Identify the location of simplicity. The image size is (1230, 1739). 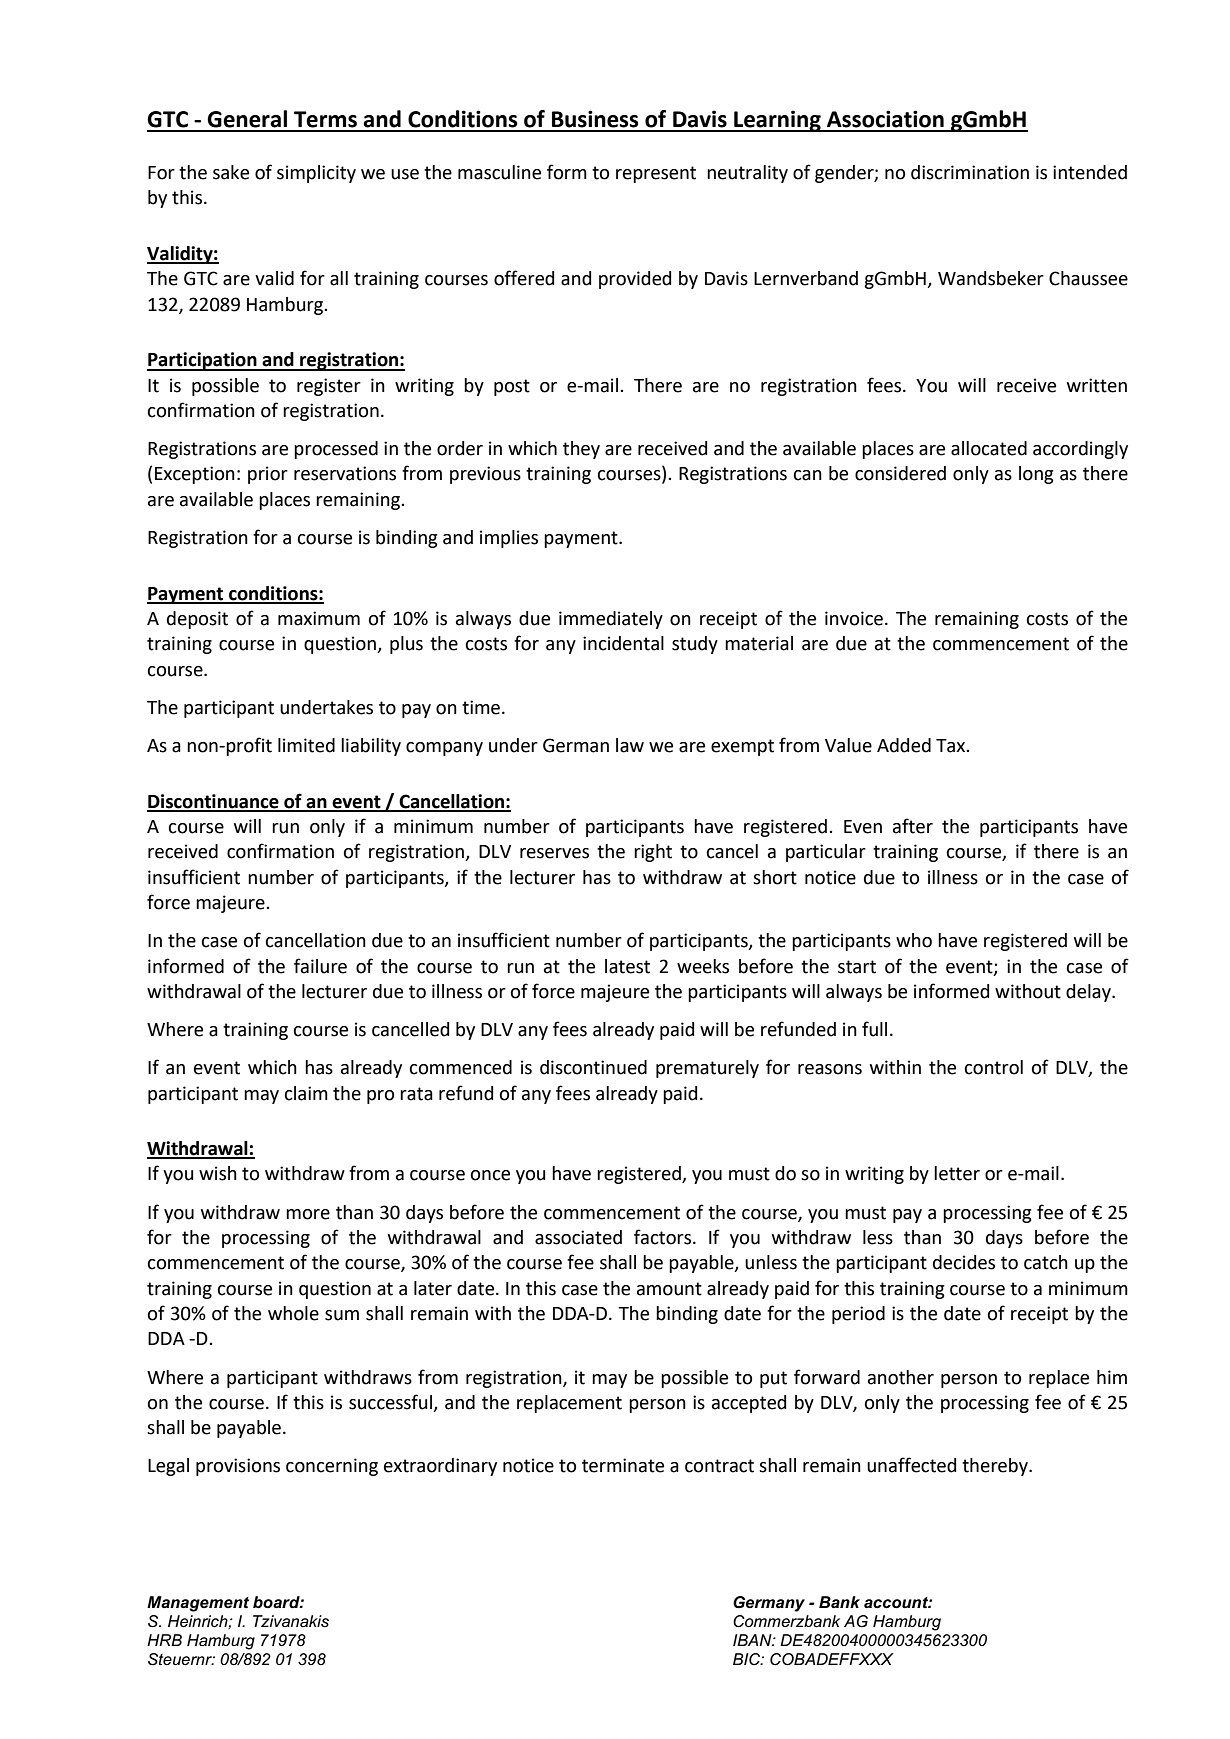
(316, 174).
